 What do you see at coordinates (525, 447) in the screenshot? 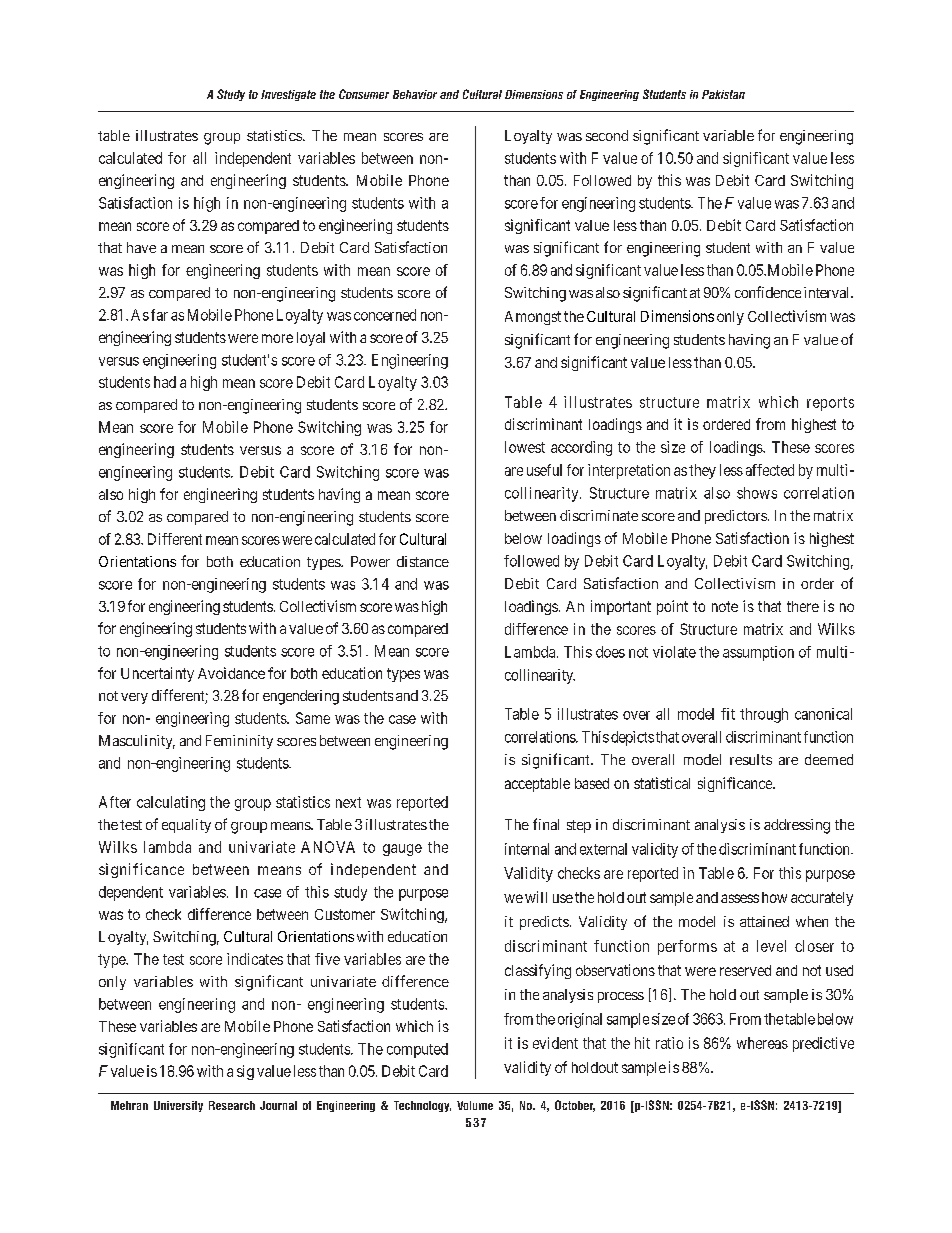
I see `lowest` at bounding box center [525, 447].
